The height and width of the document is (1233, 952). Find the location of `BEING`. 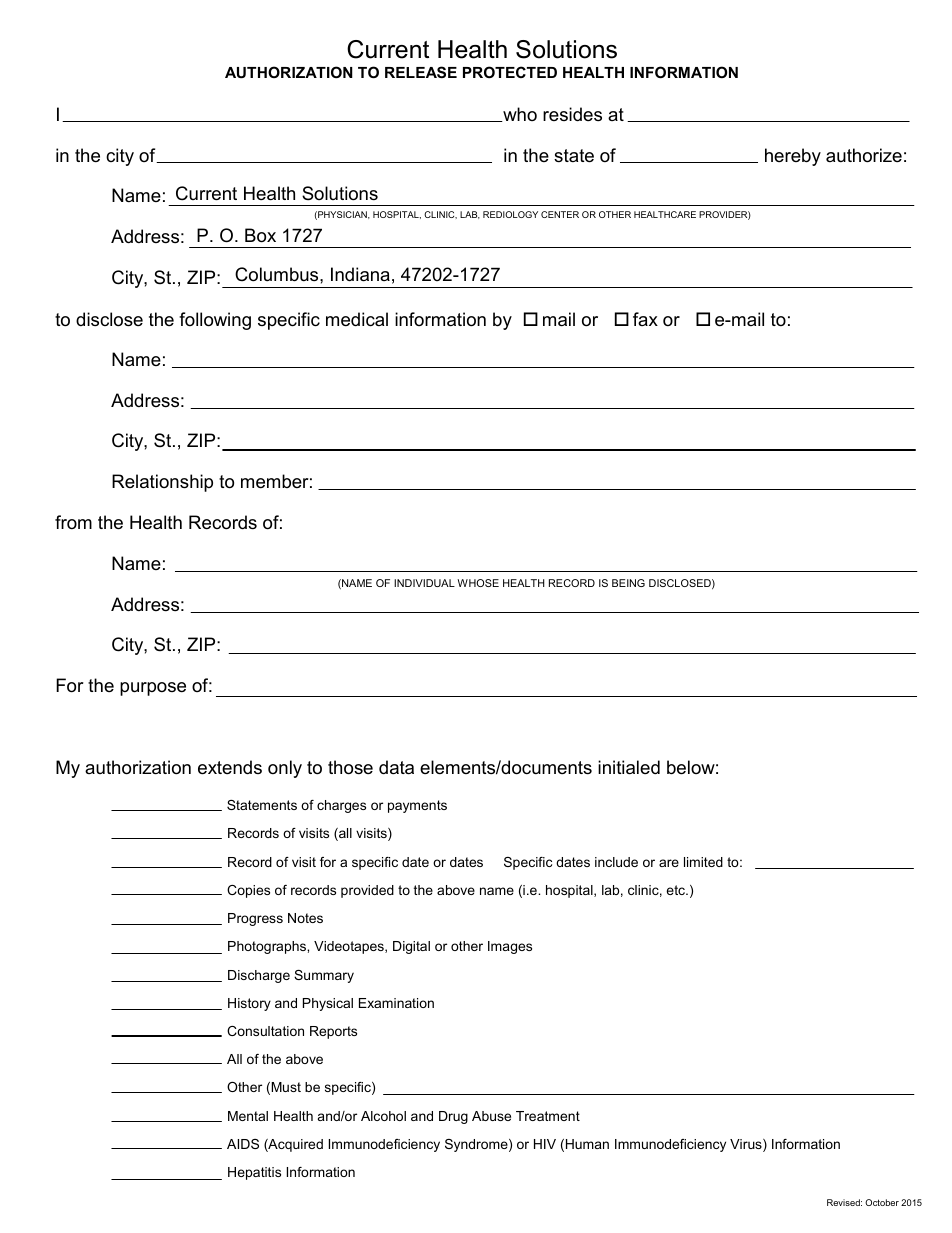

BEING is located at coordinates (628, 583).
